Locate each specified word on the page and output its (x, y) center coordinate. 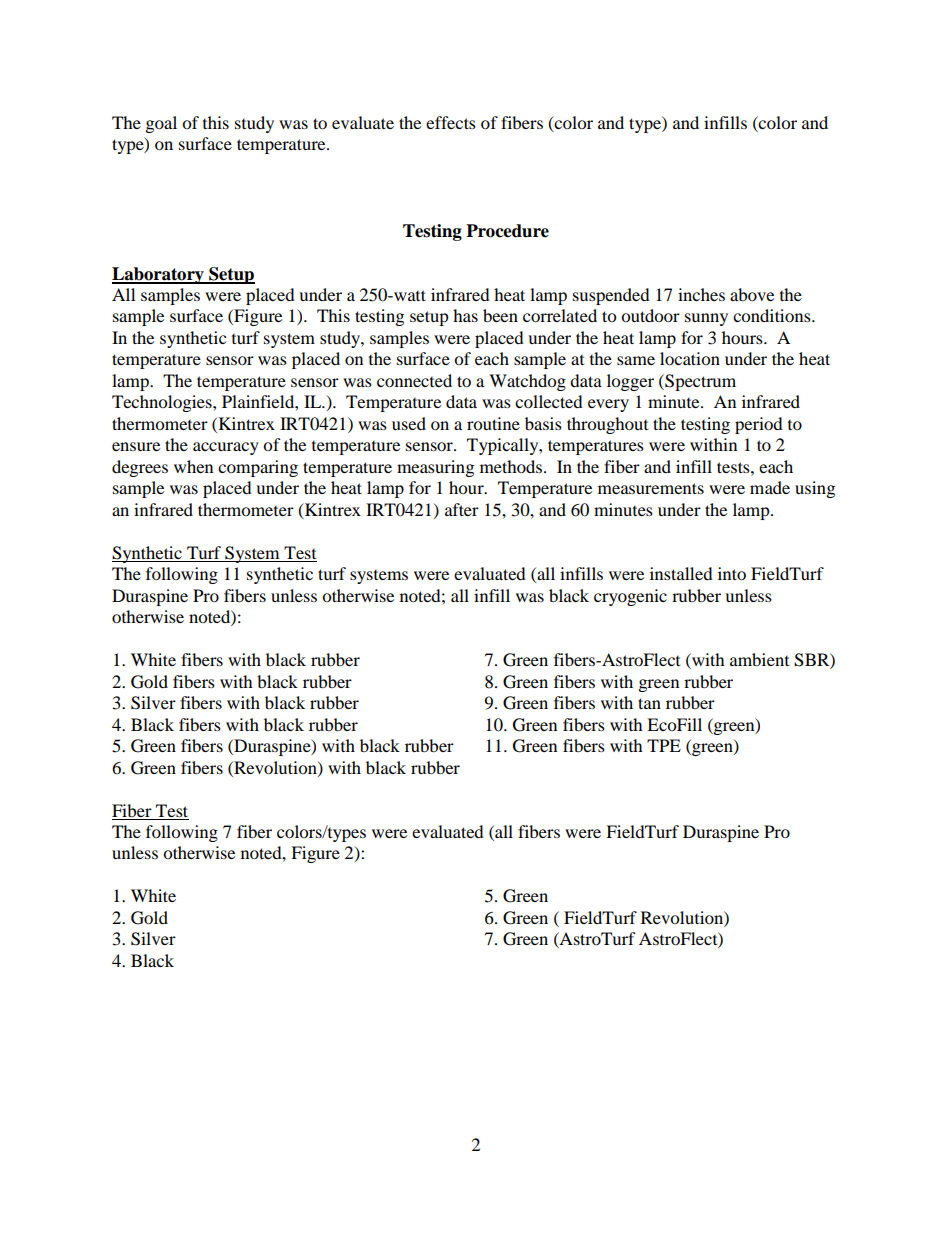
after (462, 509)
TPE (664, 745)
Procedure (507, 231)
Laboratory (159, 275)
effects (451, 122)
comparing (258, 468)
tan (649, 703)
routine (493, 423)
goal (161, 124)
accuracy (226, 448)
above (752, 294)
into (732, 573)
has (465, 315)
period (759, 425)
